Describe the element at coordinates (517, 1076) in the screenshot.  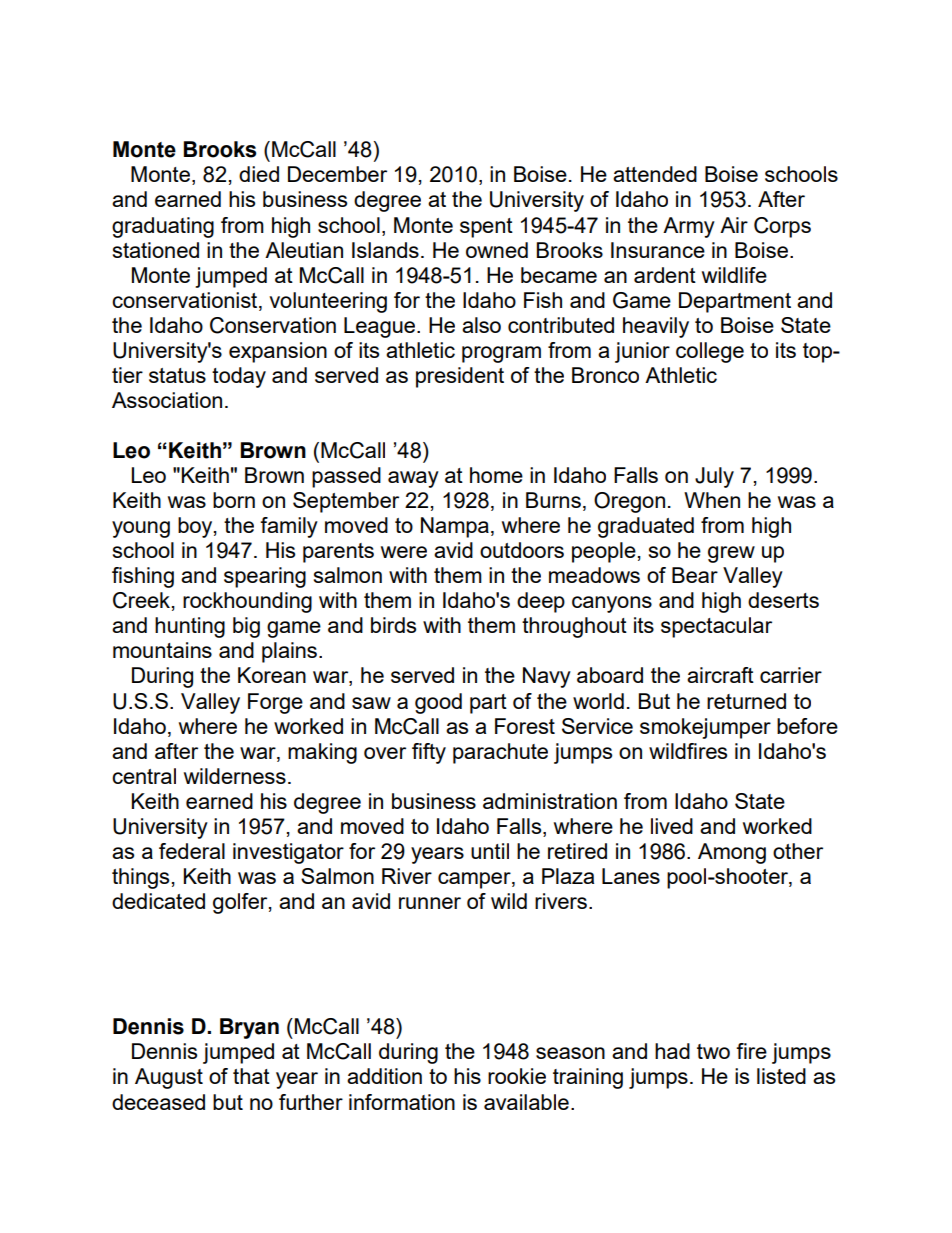
I see `rookie` at that location.
